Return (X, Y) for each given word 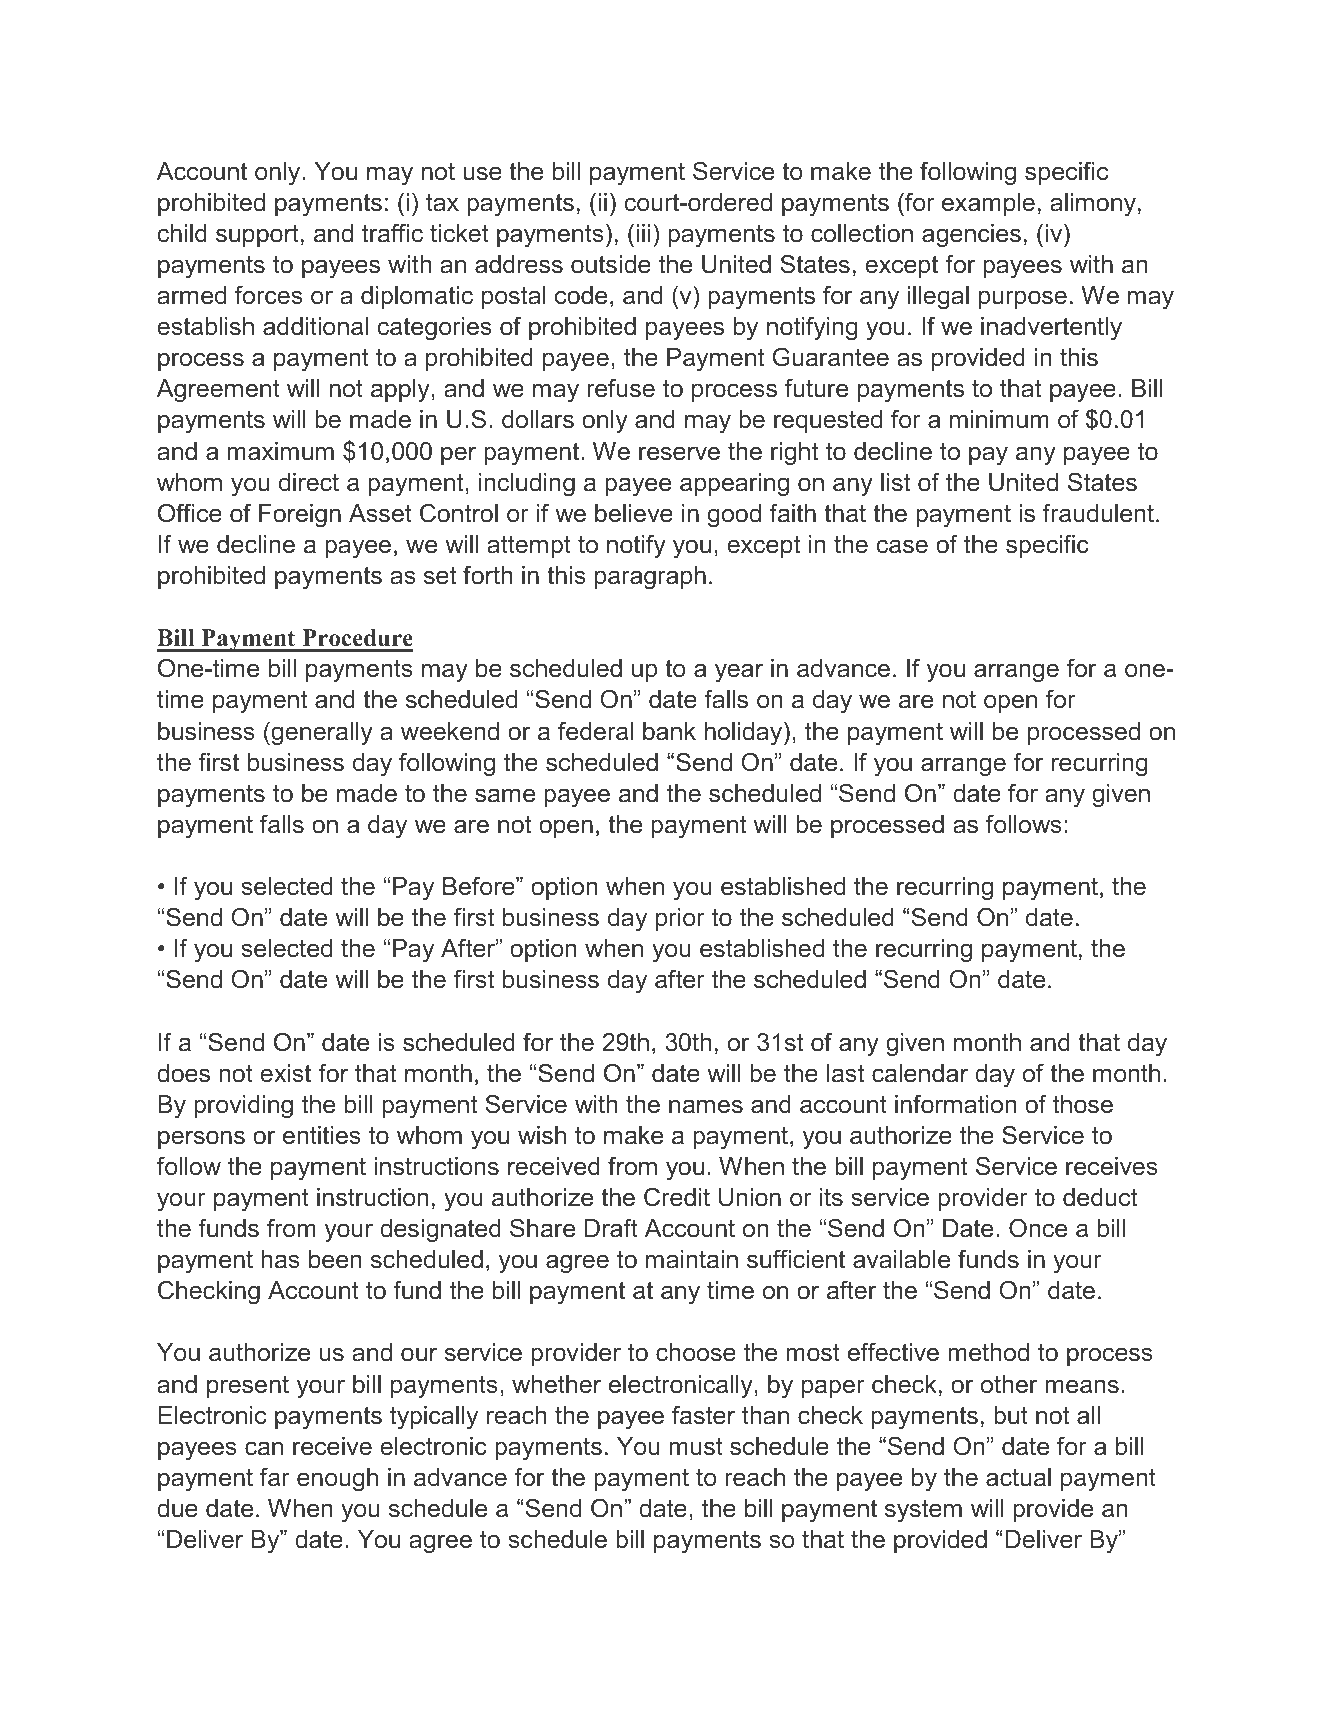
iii (643, 233)
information (955, 1104)
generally (321, 733)
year (739, 673)
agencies (971, 236)
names (706, 1106)
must (696, 1446)
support (257, 235)
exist (285, 1073)
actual (1018, 1477)
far (275, 1477)
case (902, 546)
